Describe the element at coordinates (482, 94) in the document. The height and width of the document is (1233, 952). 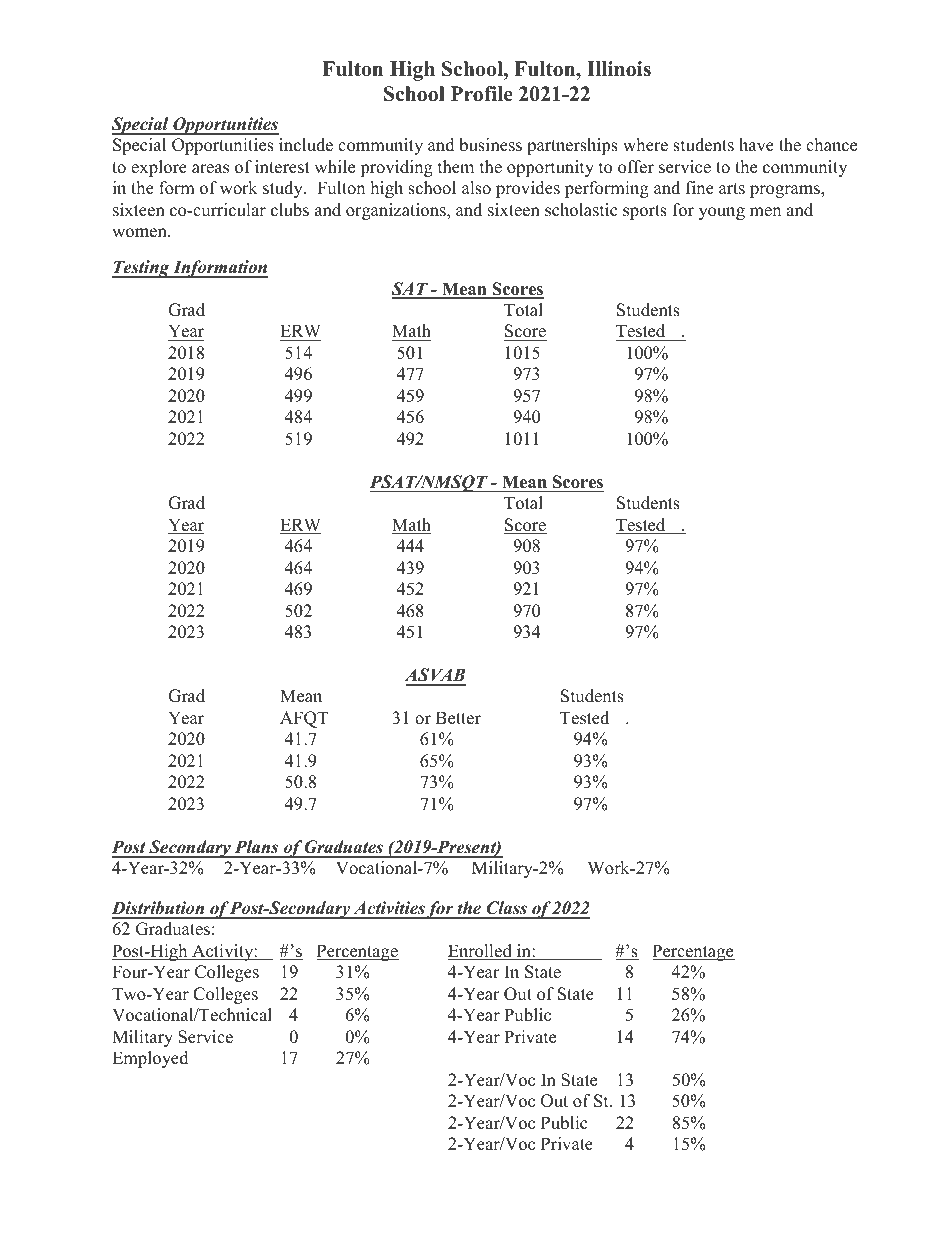
I see `Profile` at that location.
